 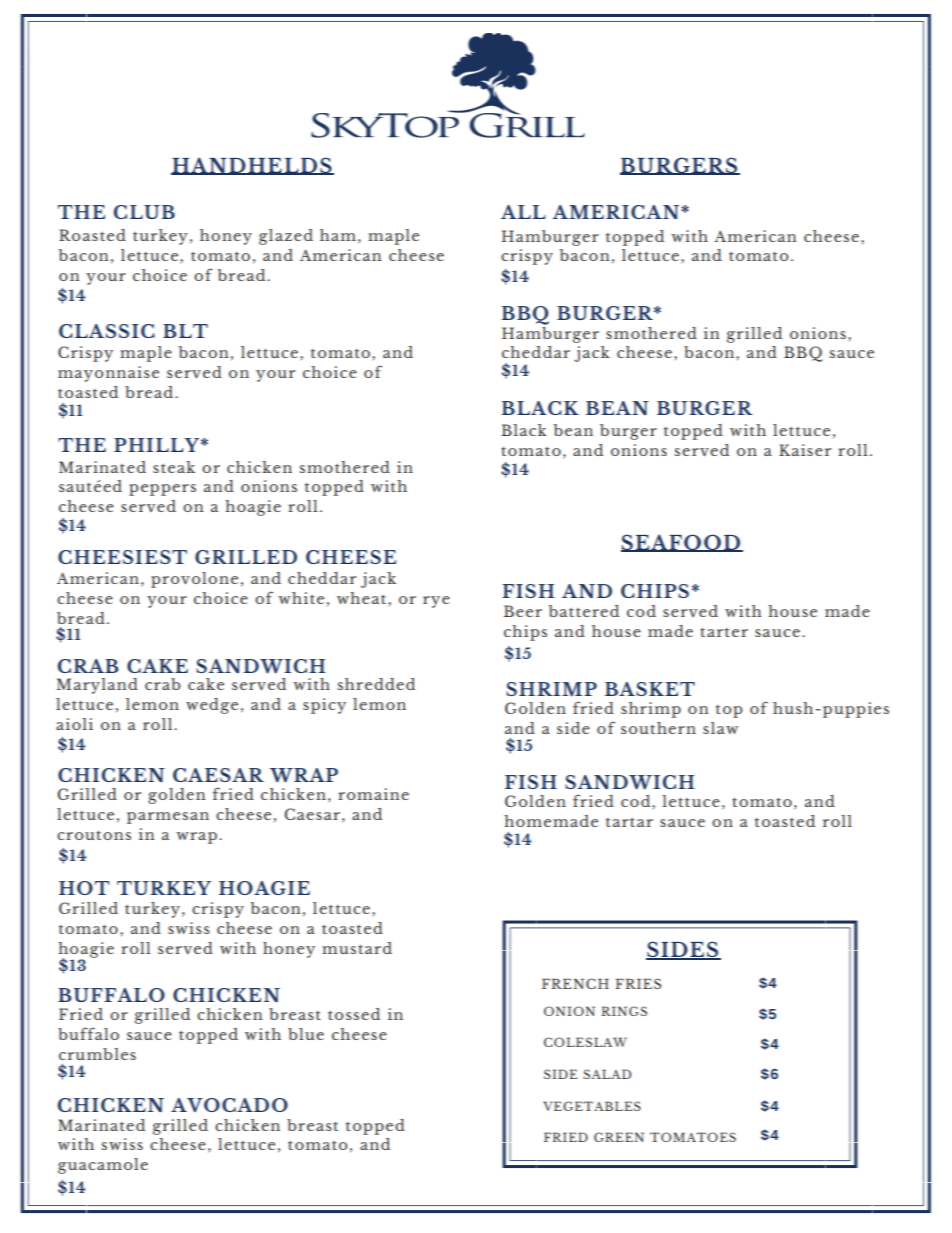 I want to click on Kaiser, so click(x=805, y=450).
